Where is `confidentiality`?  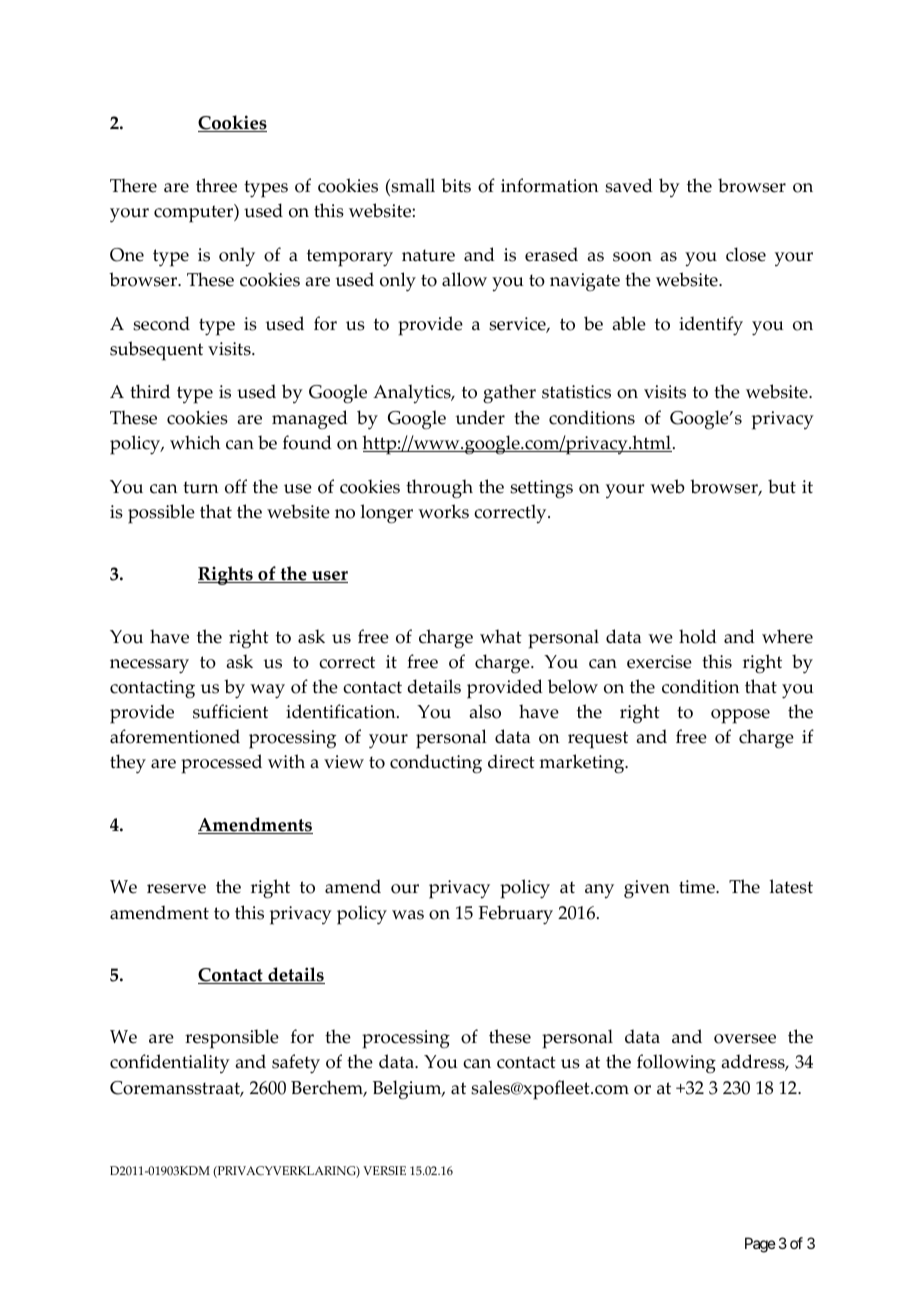 confidentiality is located at coordinates (170, 1063).
